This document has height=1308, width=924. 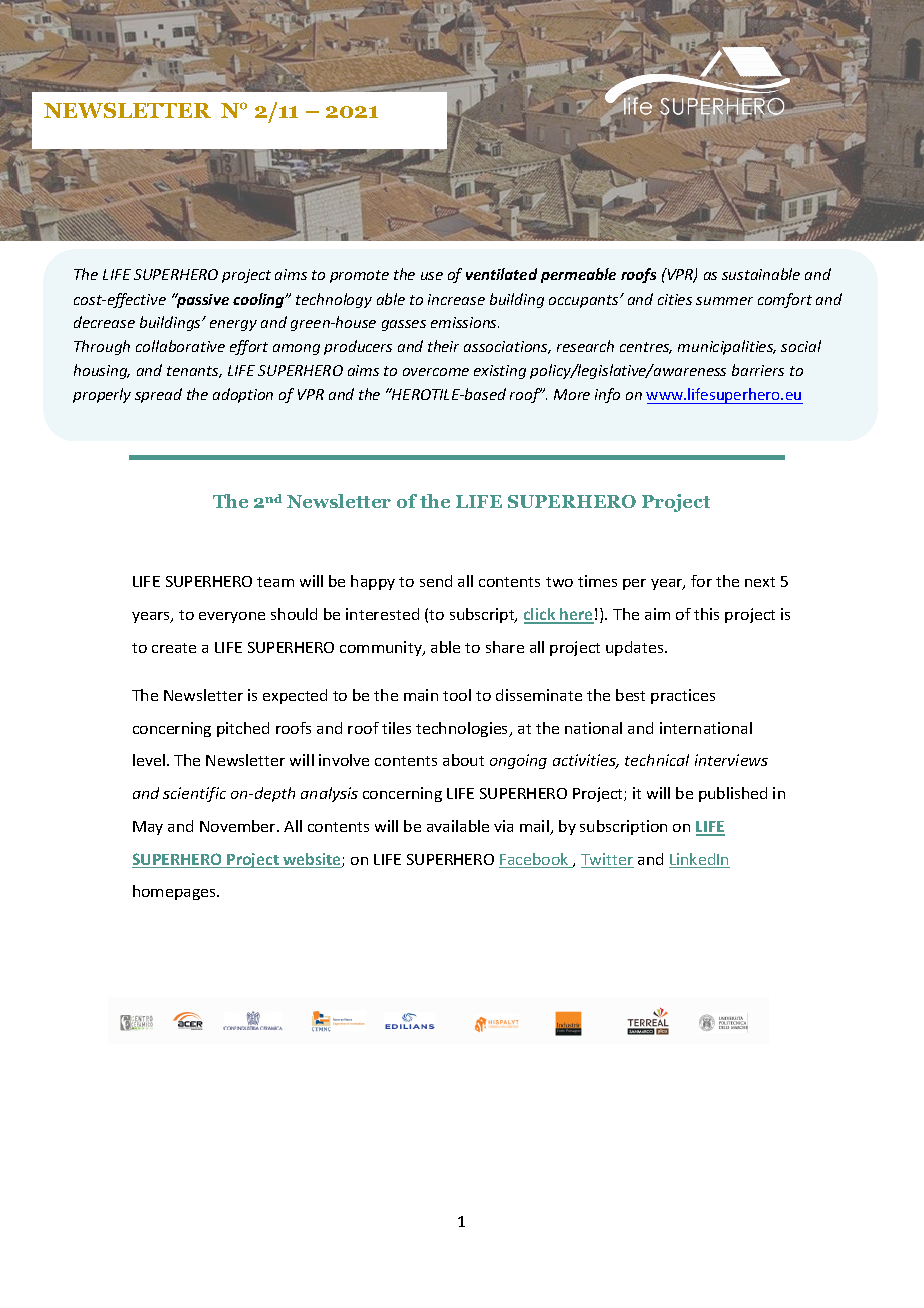 What do you see at coordinates (148, 828) in the document?
I see `May` at bounding box center [148, 828].
